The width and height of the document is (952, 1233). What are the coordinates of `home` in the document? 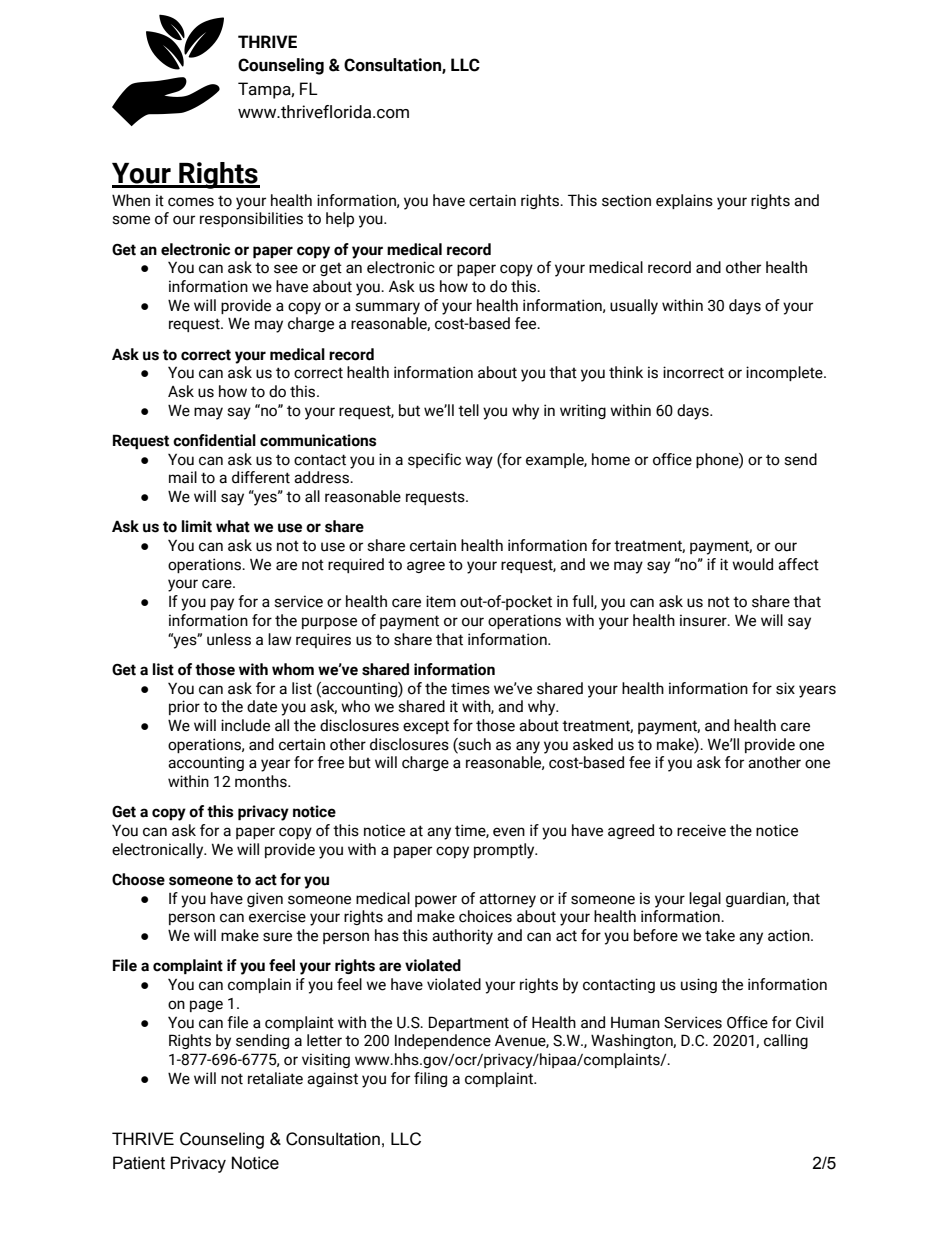 It's located at (611, 459).
